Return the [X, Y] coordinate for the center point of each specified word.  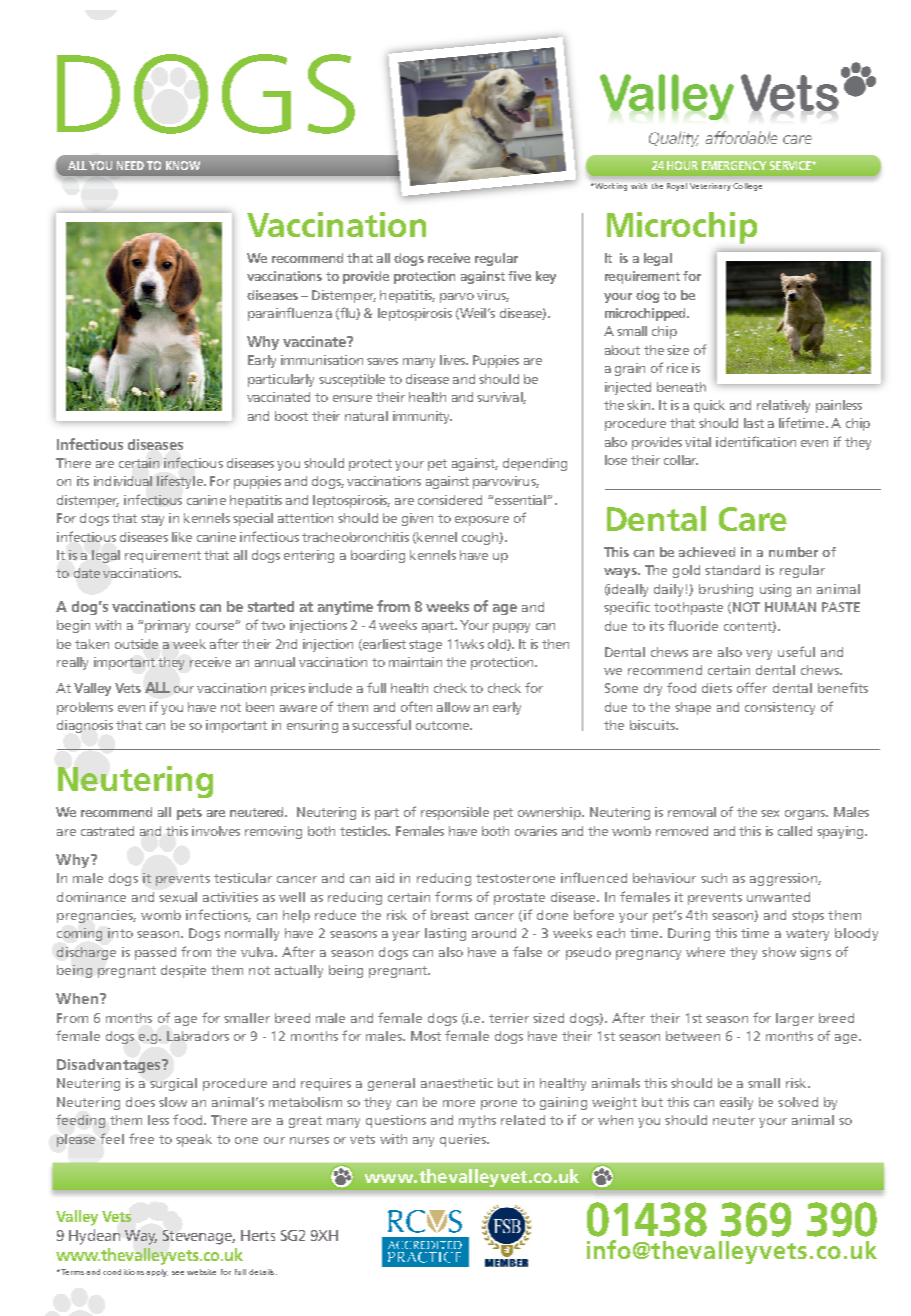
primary [167, 626]
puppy [511, 628]
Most [426, 1036]
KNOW [183, 165]
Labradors [198, 1036]
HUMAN [790, 607]
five [519, 276]
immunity [422, 417]
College [747, 187]
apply [157, 1273]
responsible [455, 813]
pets [189, 814]
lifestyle [181, 482]
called [795, 831]
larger [795, 1019]
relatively [783, 406]
